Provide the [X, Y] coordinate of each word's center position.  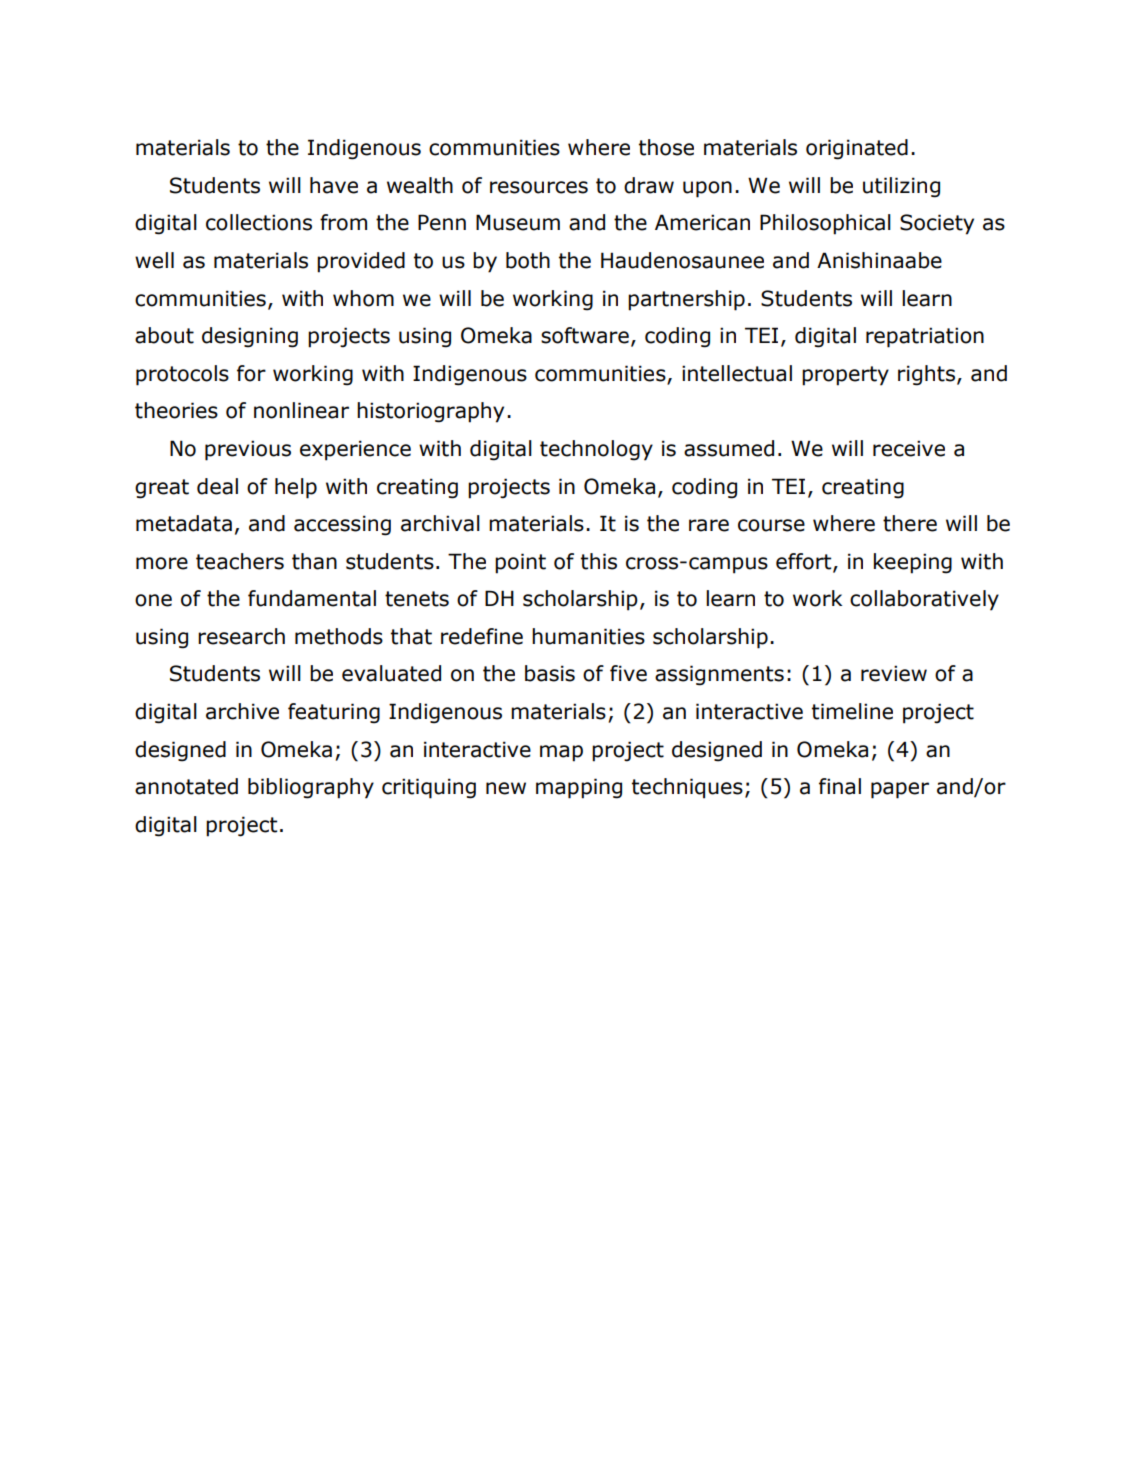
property [845, 376]
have [334, 185]
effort [805, 562]
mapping [579, 788]
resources [539, 187]
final [840, 786]
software [585, 335]
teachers [240, 561]
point [520, 563]
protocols [182, 375]
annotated [186, 786]
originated [857, 149]
